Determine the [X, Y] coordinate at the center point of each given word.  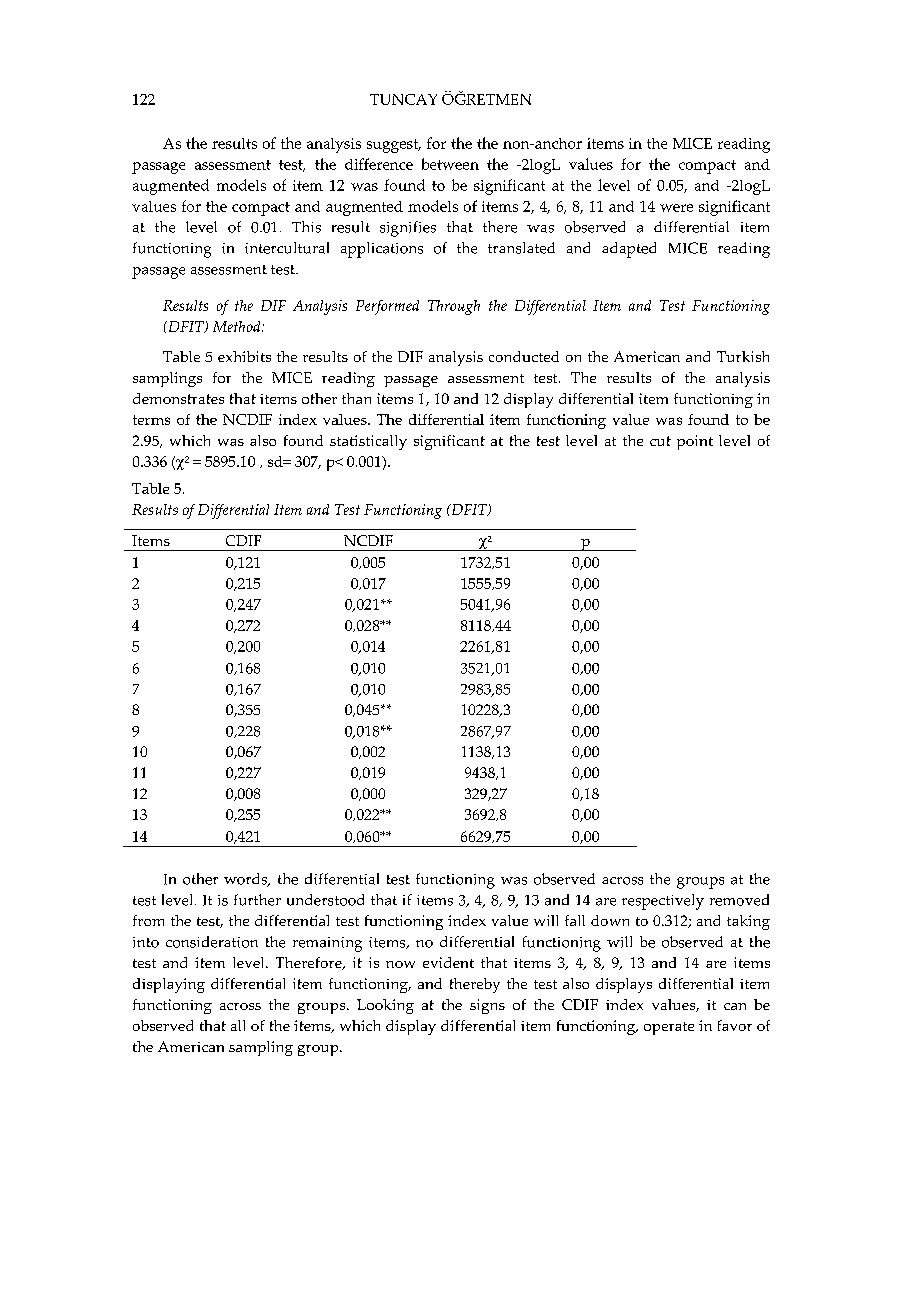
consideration [212, 942]
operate [669, 1028]
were [676, 208]
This [306, 227]
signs [487, 1006]
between [450, 164]
